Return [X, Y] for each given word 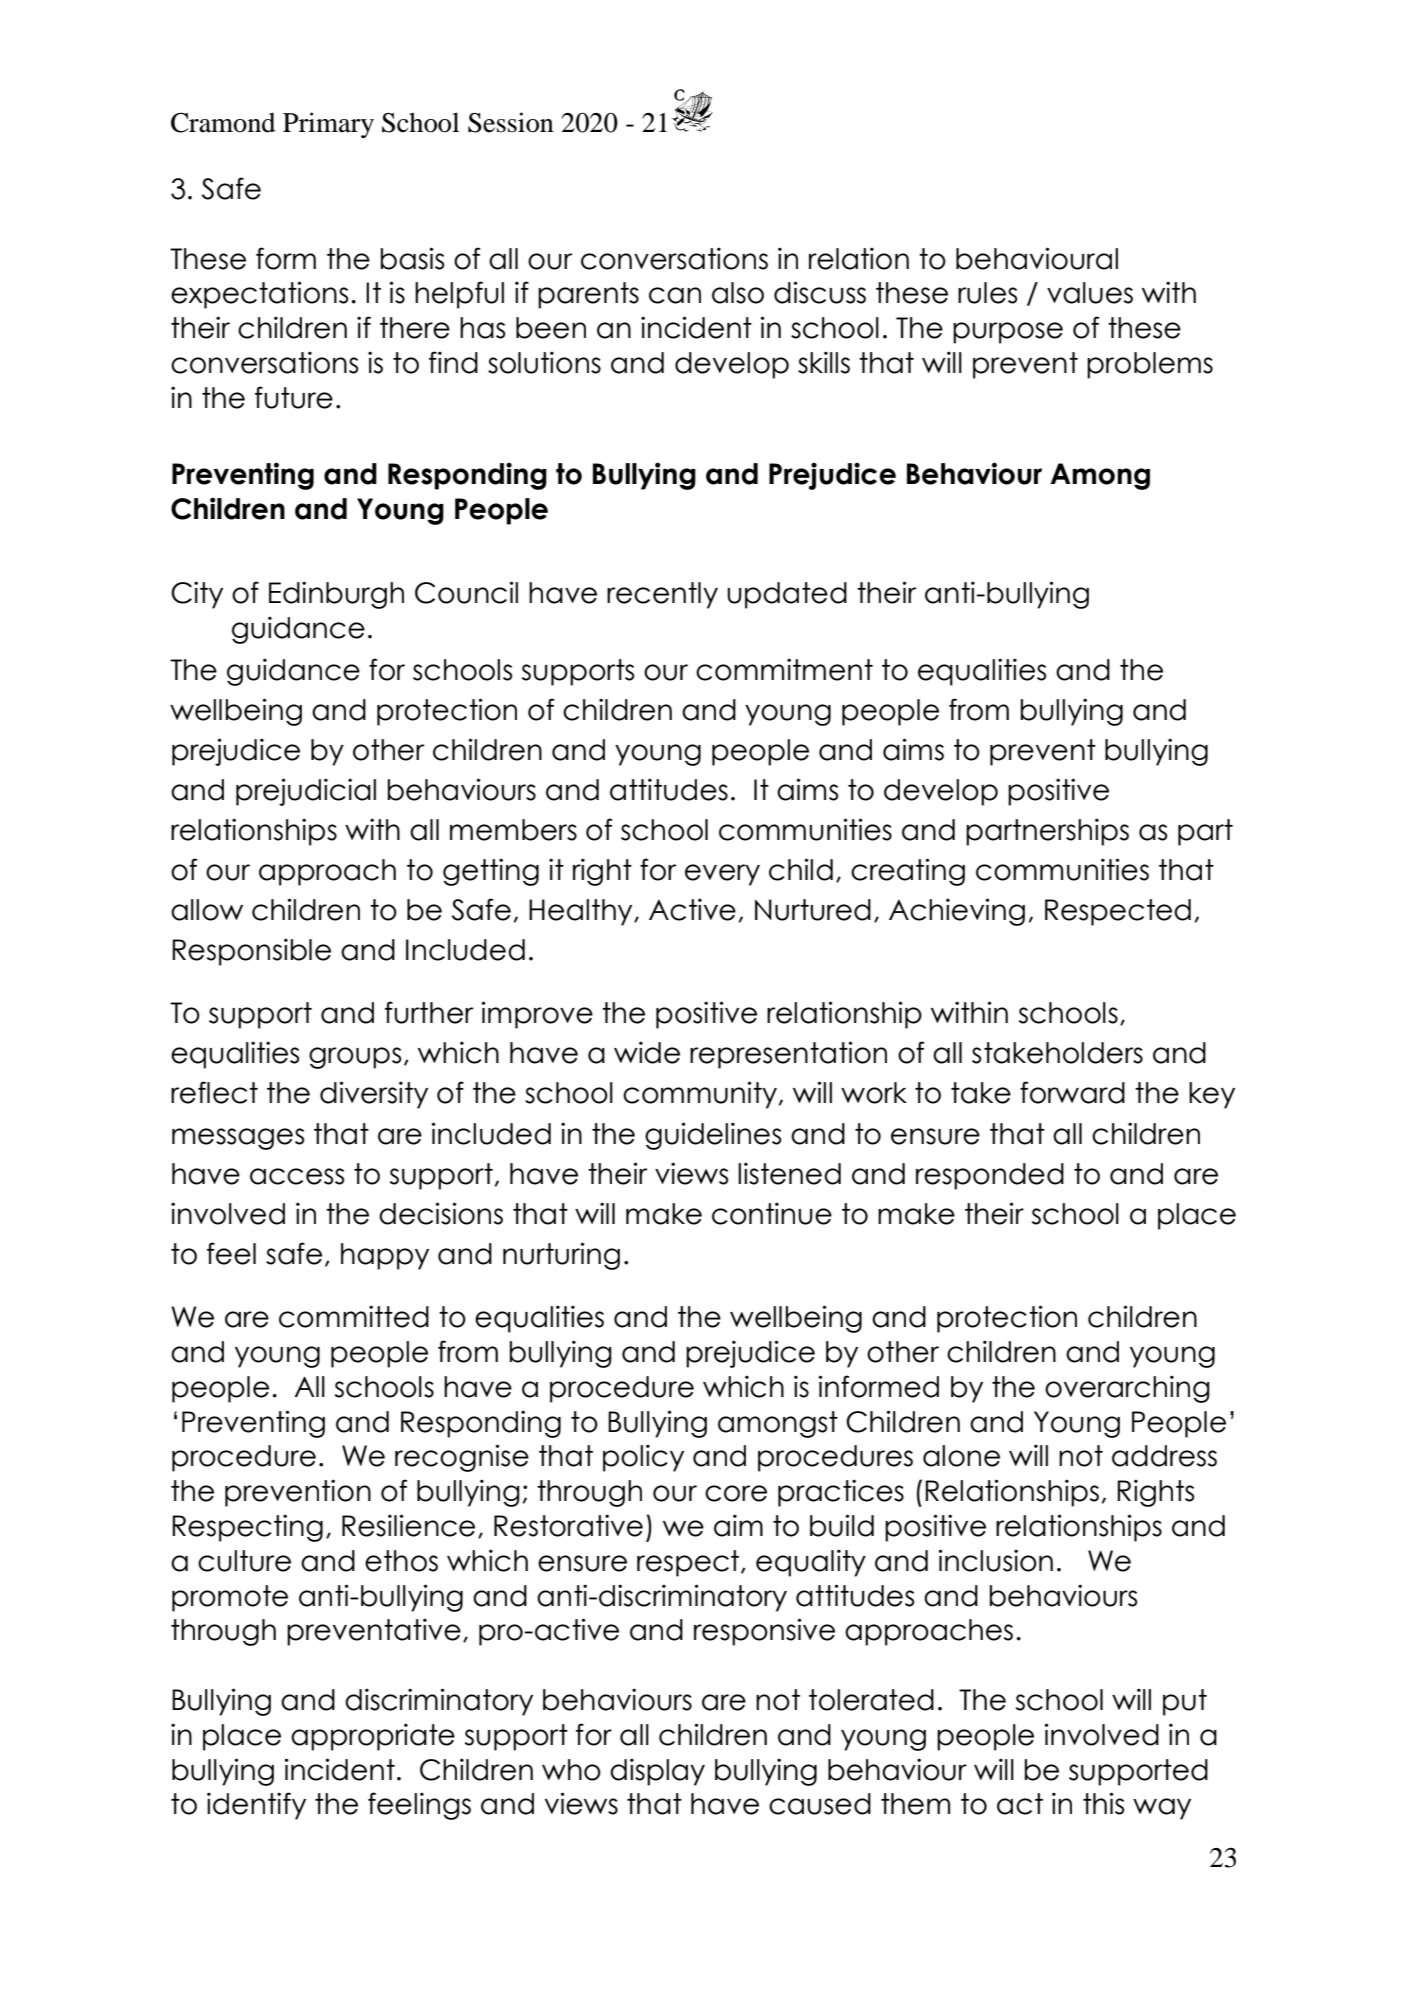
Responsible [251, 952]
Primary [328, 125]
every [722, 875]
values [1090, 293]
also [738, 293]
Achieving [957, 912]
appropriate [373, 1737]
